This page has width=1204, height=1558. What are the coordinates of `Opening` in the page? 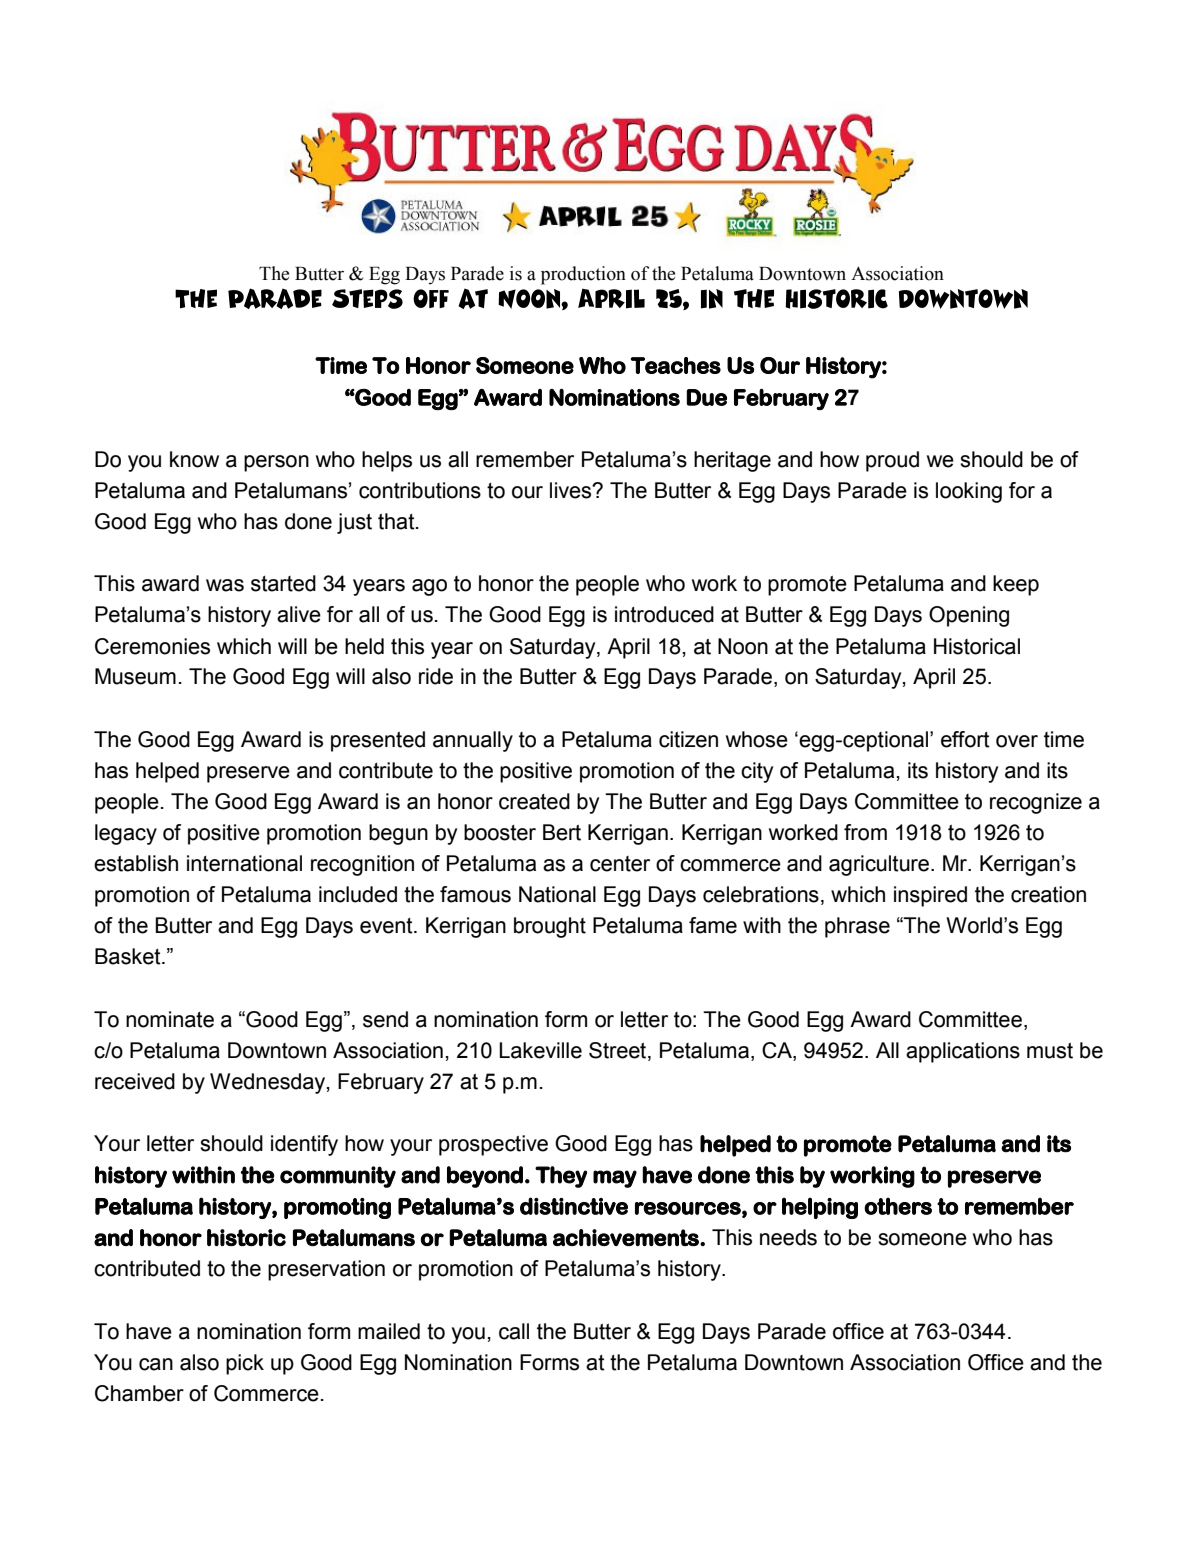 It's located at (969, 616).
